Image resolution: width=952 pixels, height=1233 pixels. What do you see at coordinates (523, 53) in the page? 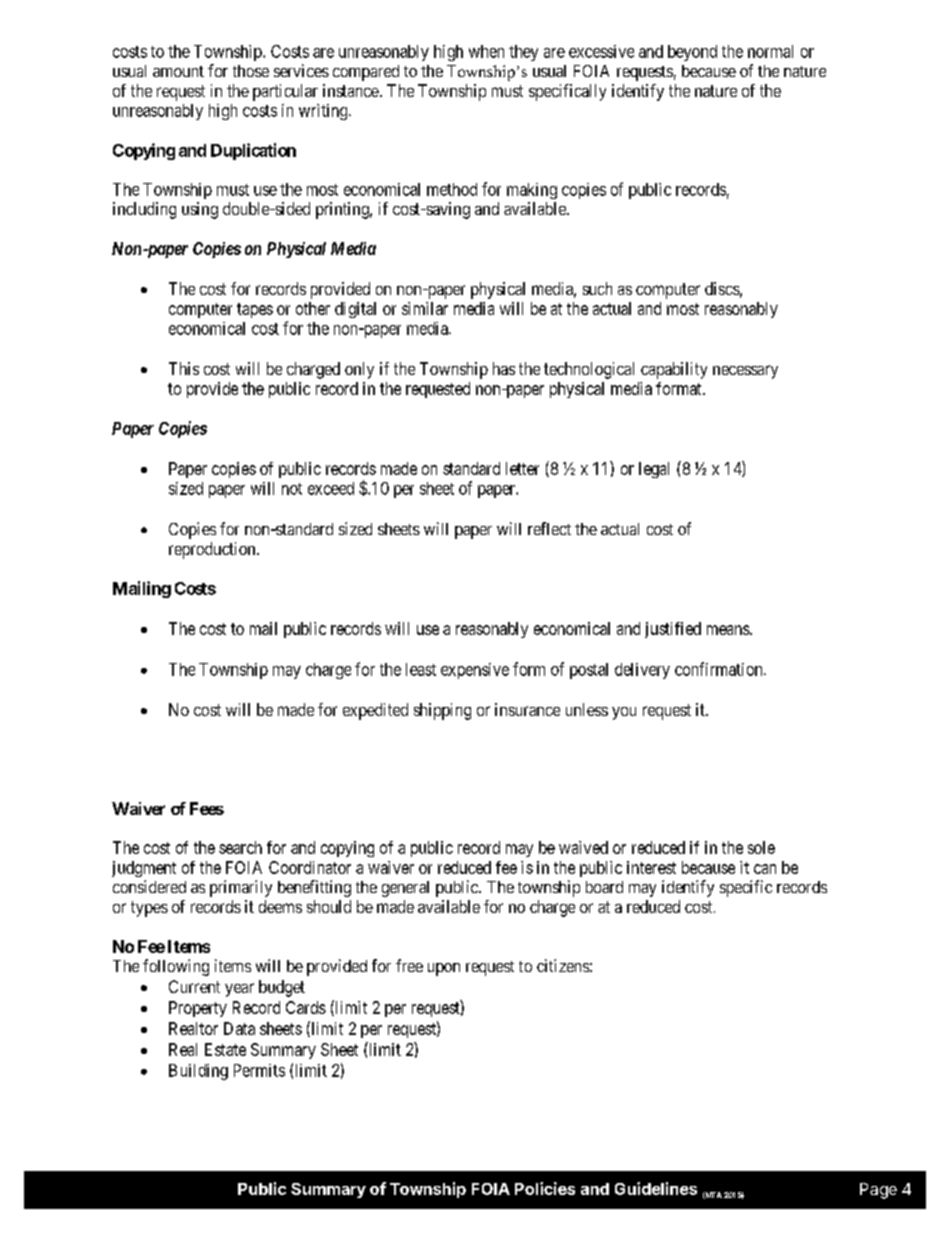
I see `they` at bounding box center [523, 53].
